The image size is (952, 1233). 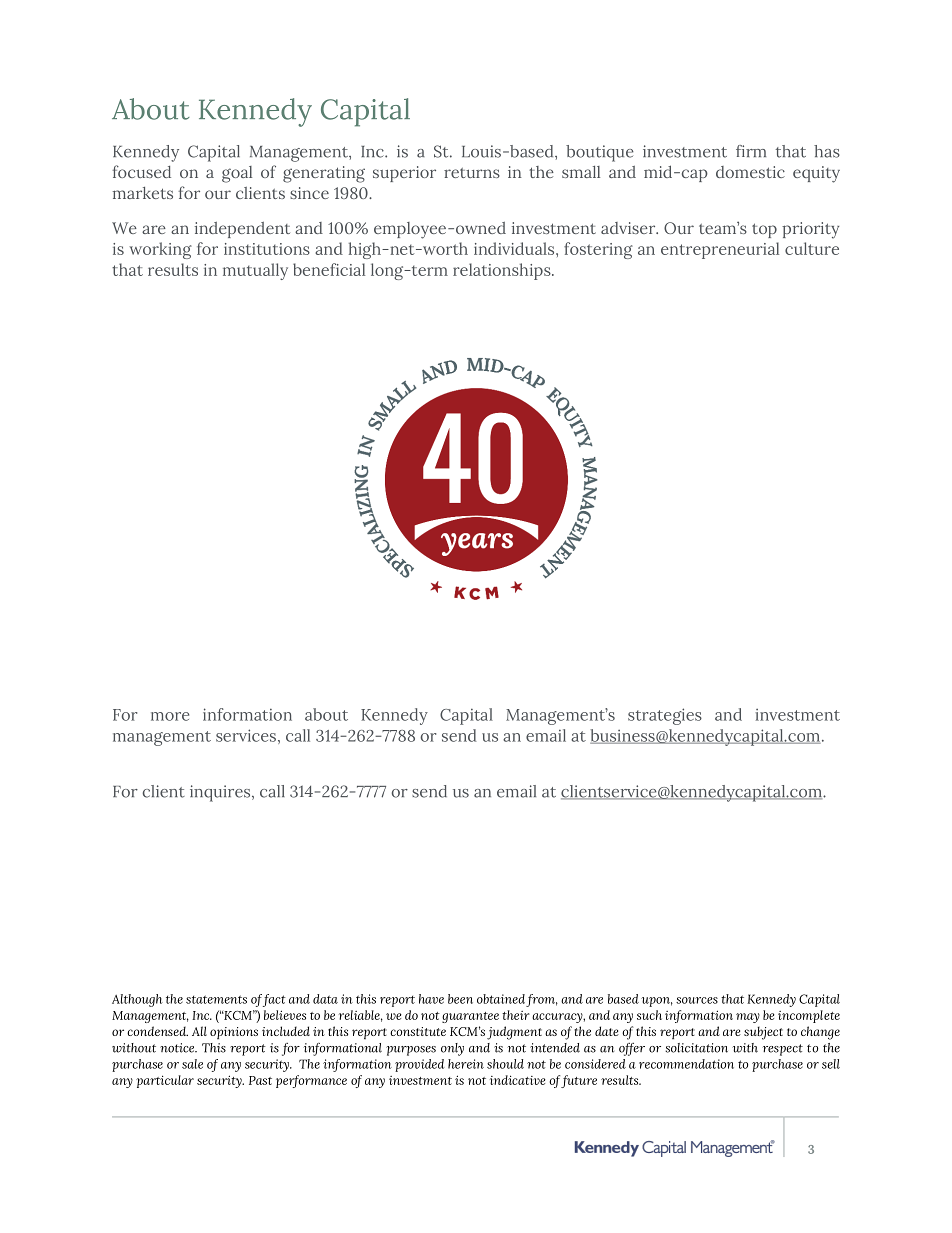 I want to click on sale, so click(x=192, y=1064).
